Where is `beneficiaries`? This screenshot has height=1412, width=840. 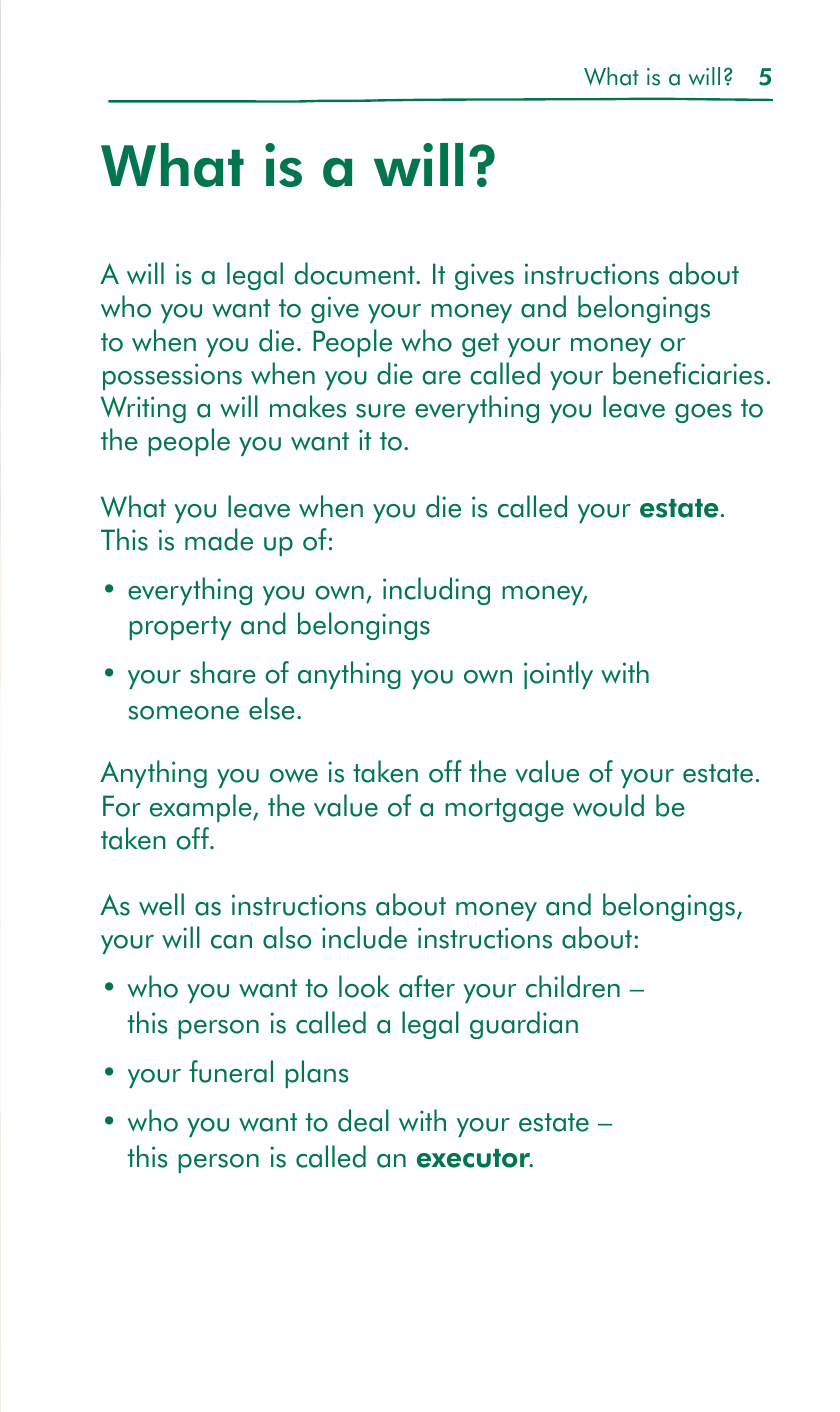 beneficiaries is located at coordinates (688, 373).
